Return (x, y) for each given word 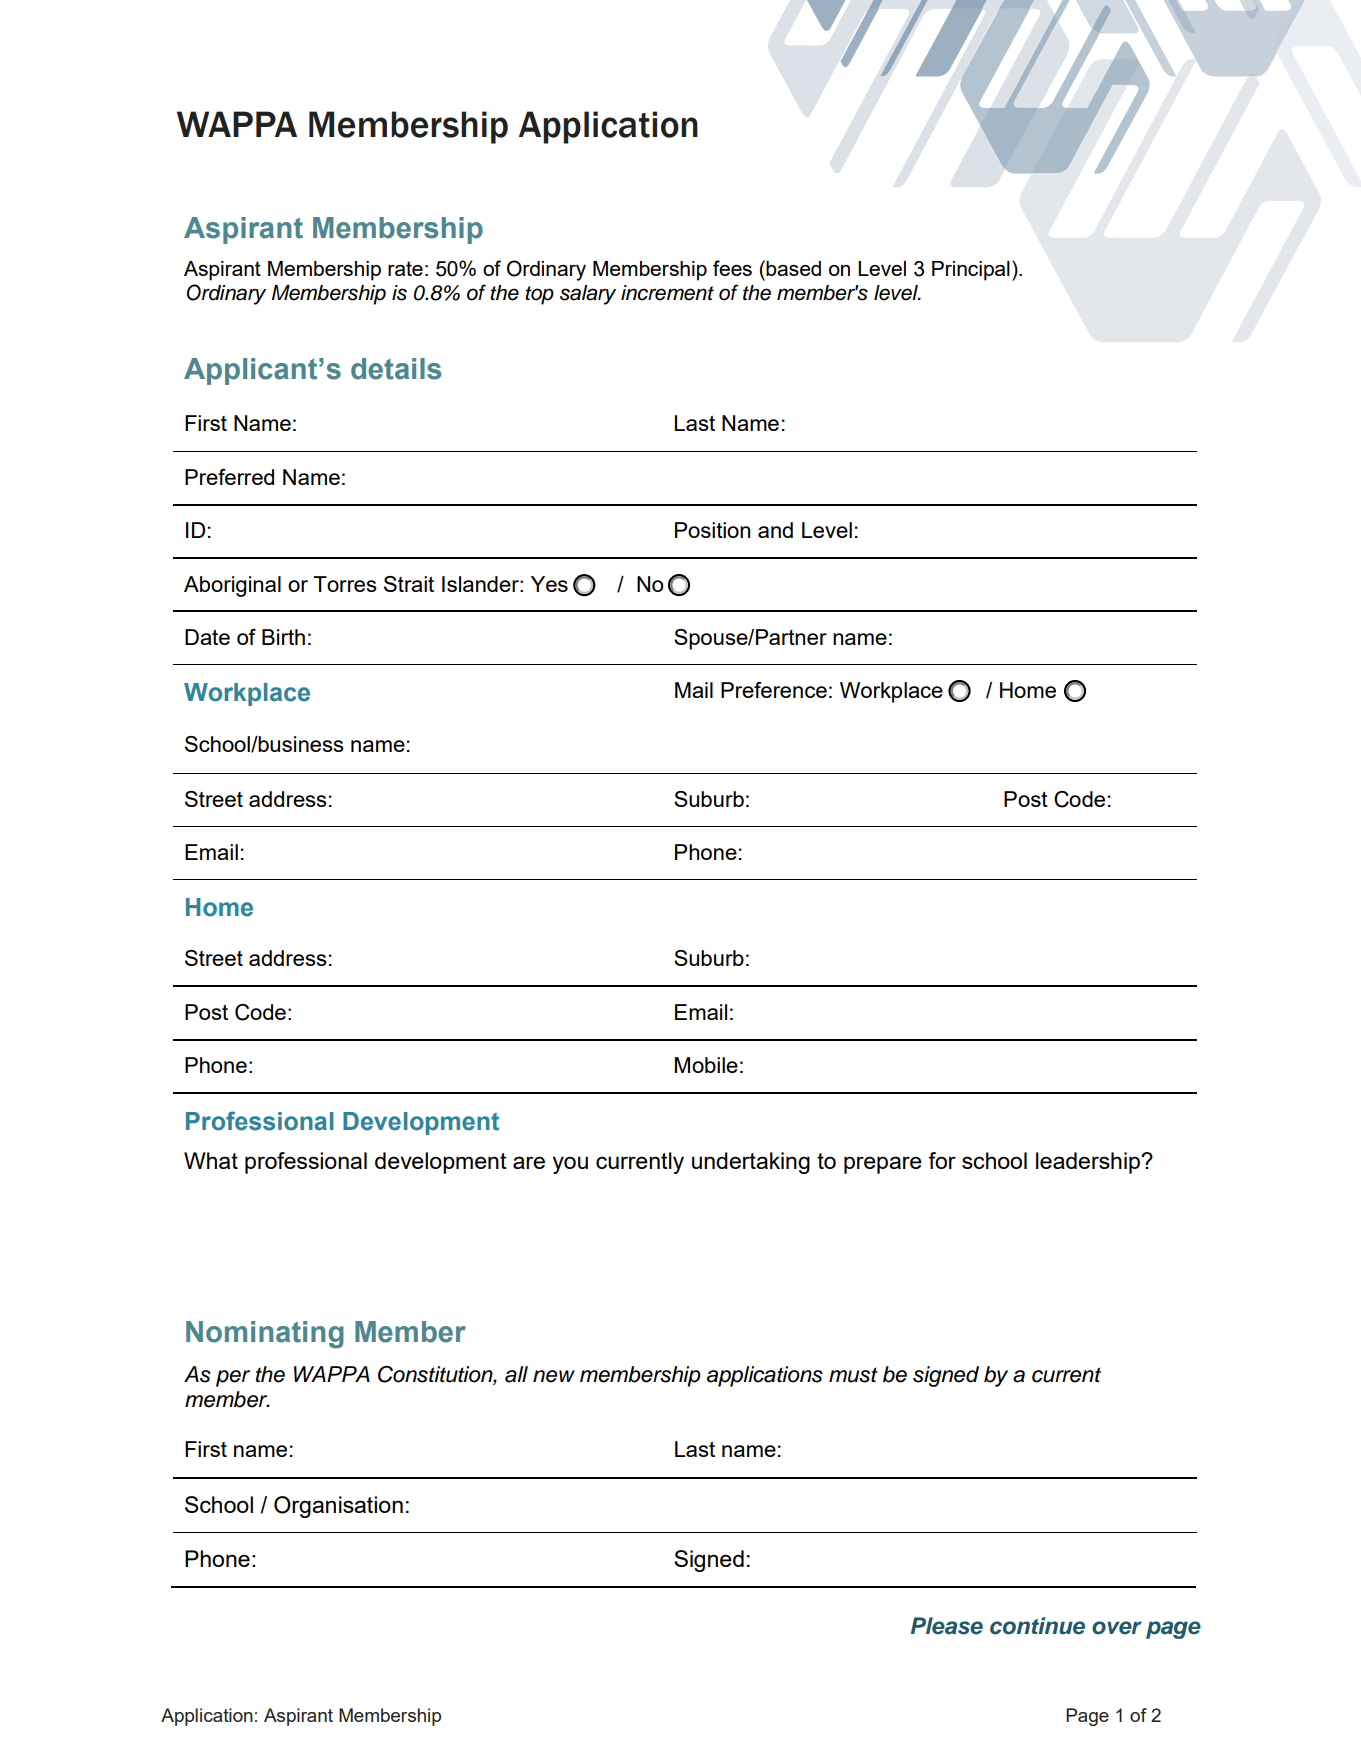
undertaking (751, 1163)
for (942, 1160)
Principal (971, 271)
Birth (283, 637)
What (211, 1160)
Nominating (265, 1335)
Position (712, 530)
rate (405, 268)
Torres (345, 584)
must (853, 1375)
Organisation (338, 1507)
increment (667, 293)
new (554, 1376)
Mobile (706, 1065)
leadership (1089, 1163)
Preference (774, 690)
